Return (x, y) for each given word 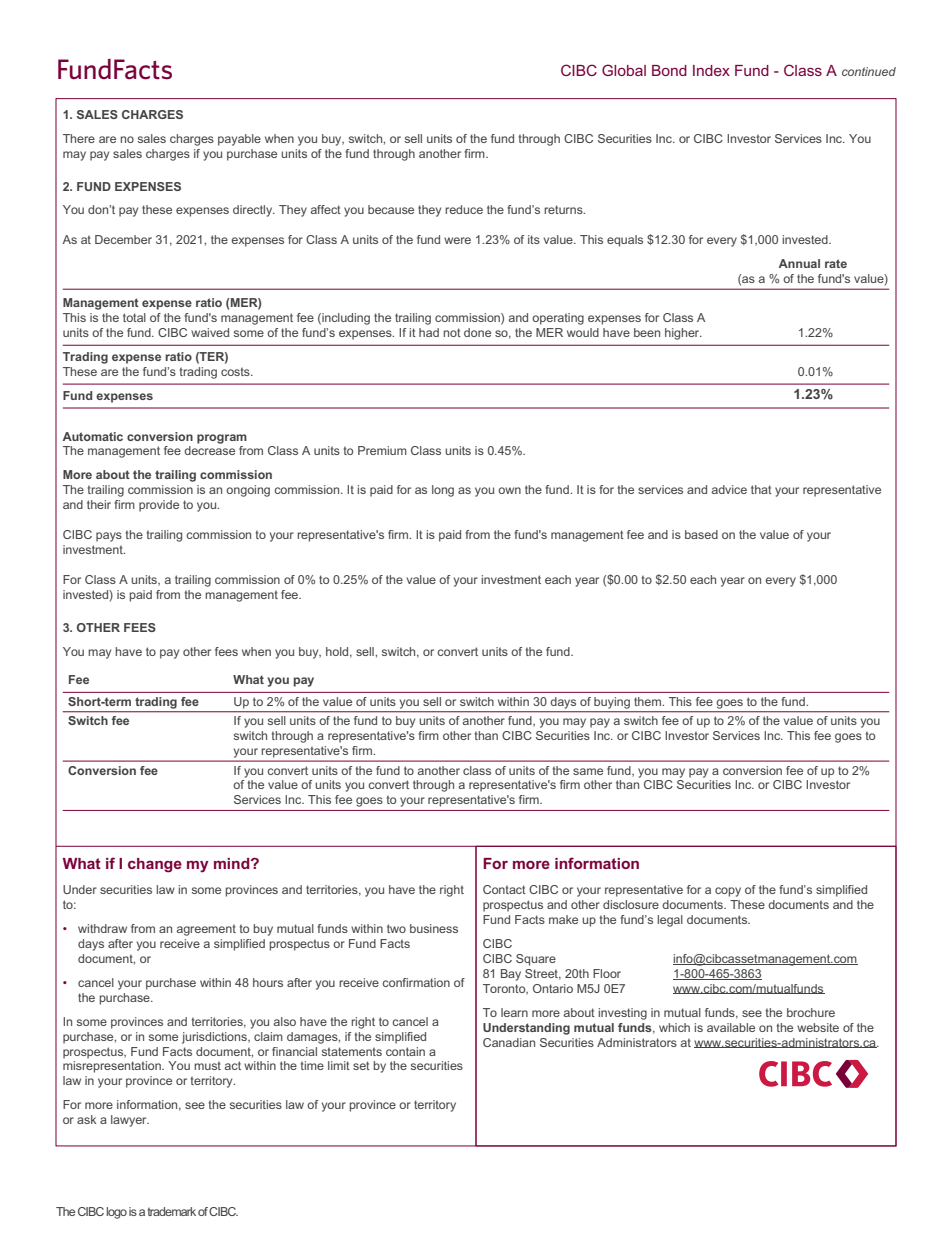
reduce (464, 209)
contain (405, 1051)
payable (239, 140)
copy (728, 892)
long (443, 491)
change (155, 865)
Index (711, 70)
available (731, 1027)
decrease (209, 450)
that (761, 489)
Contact (504, 889)
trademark (172, 1211)
